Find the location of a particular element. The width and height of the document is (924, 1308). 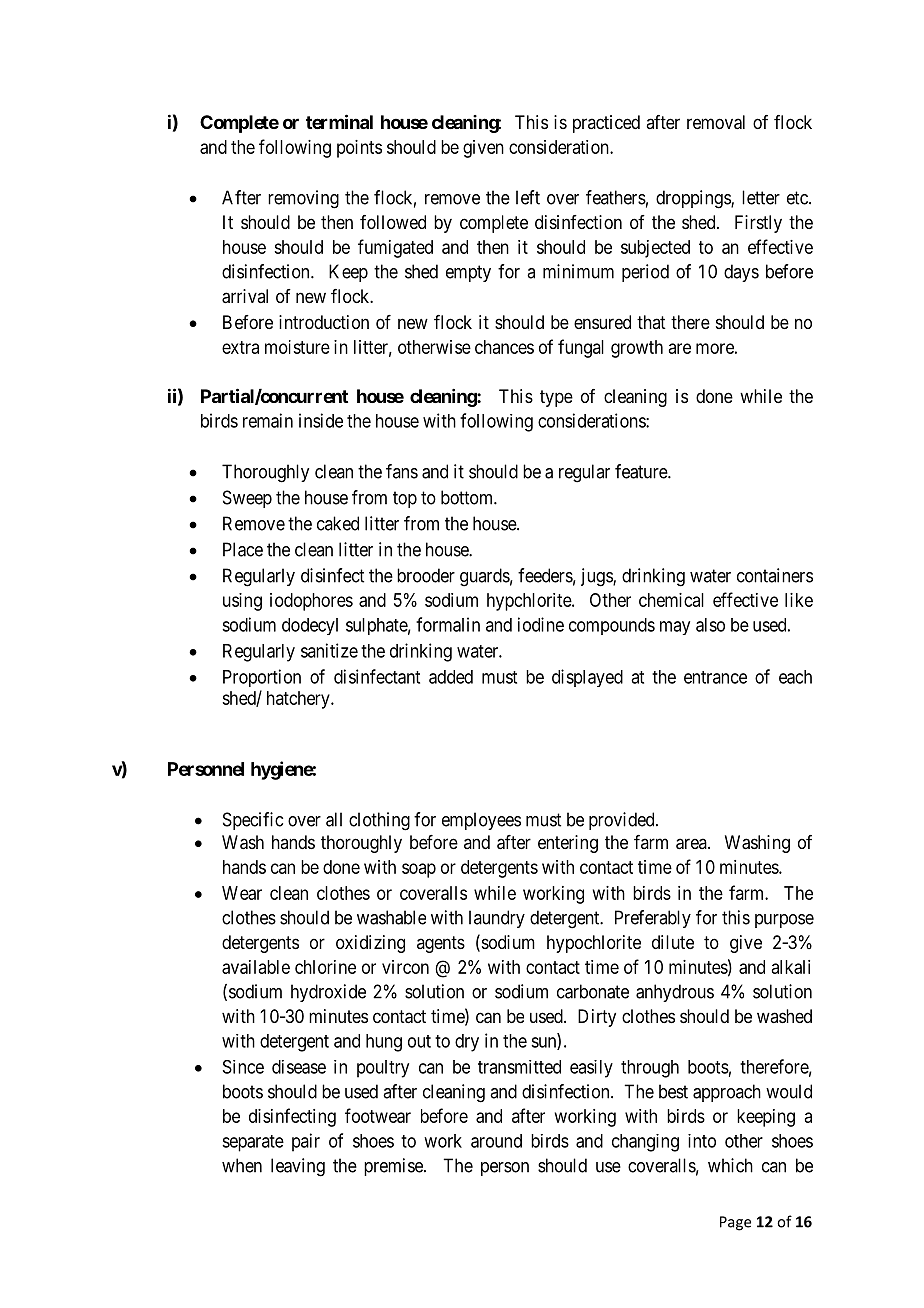

removal is located at coordinates (716, 122).
